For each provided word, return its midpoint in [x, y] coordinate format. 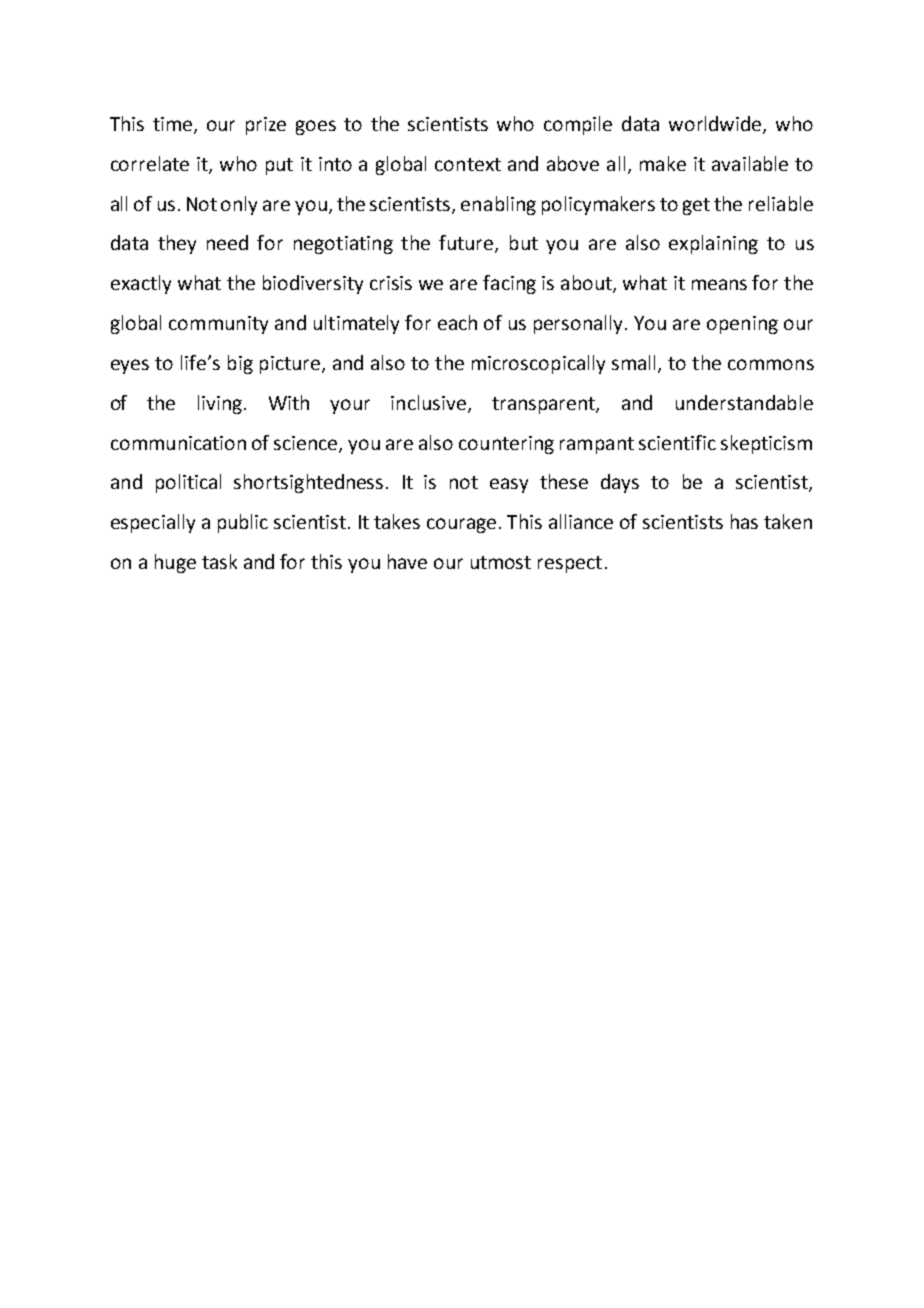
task [219, 561]
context [468, 164]
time [174, 125]
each [457, 322]
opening [742, 325]
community [218, 325]
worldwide [716, 125]
